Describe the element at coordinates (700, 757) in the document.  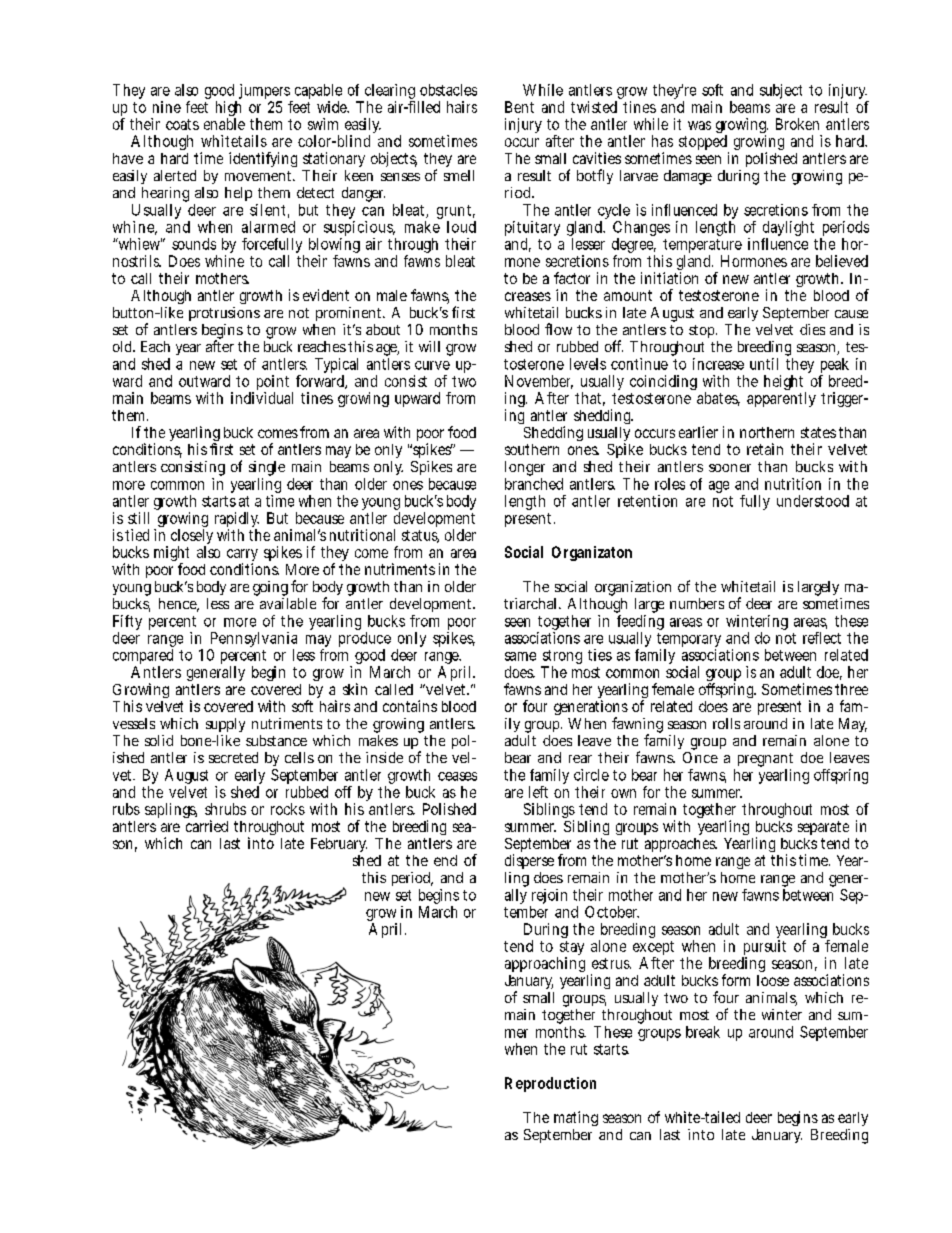
I see `Once` at that location.
